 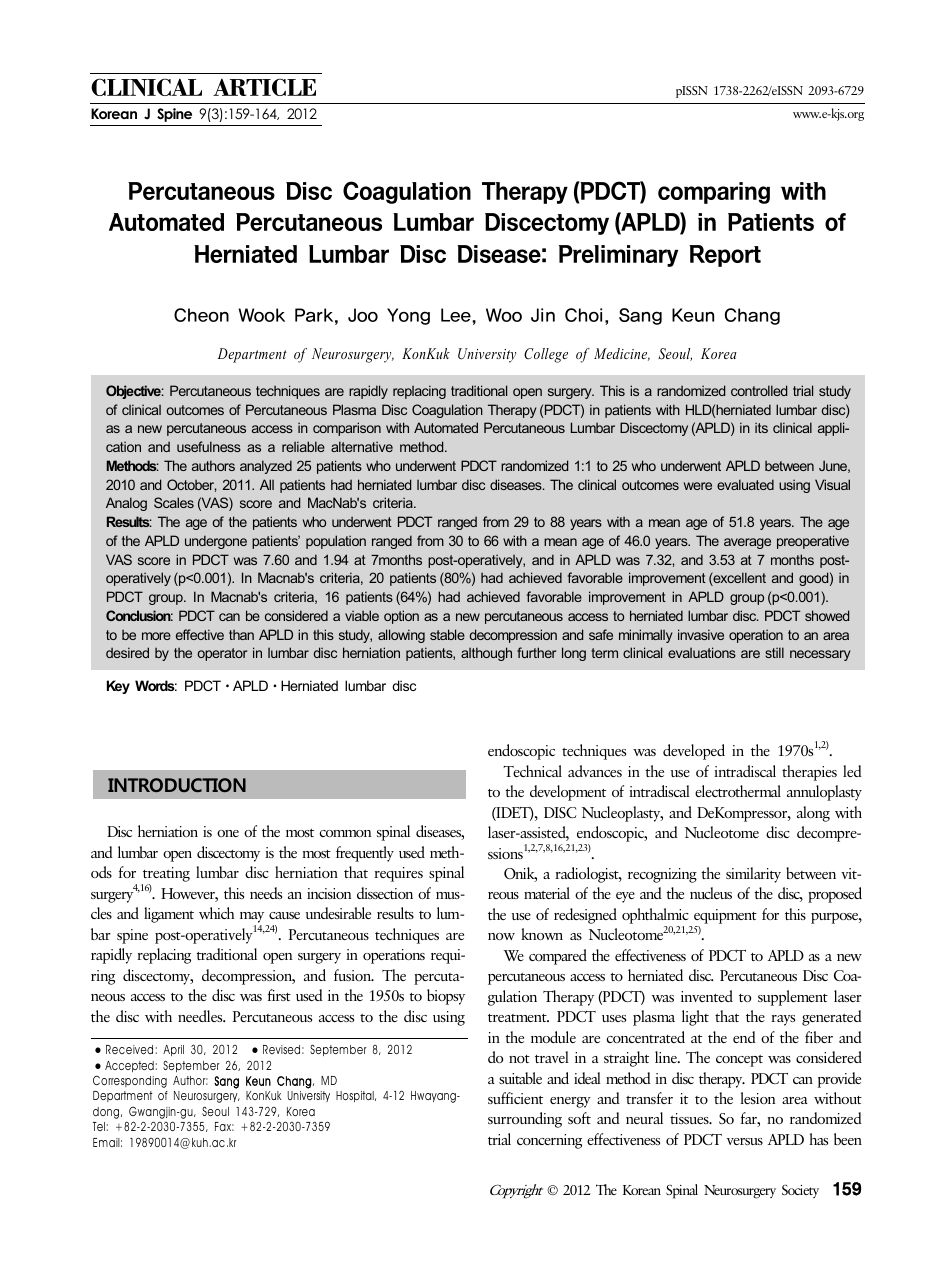 I want to click on alternative, so click(x=362, y=446).
